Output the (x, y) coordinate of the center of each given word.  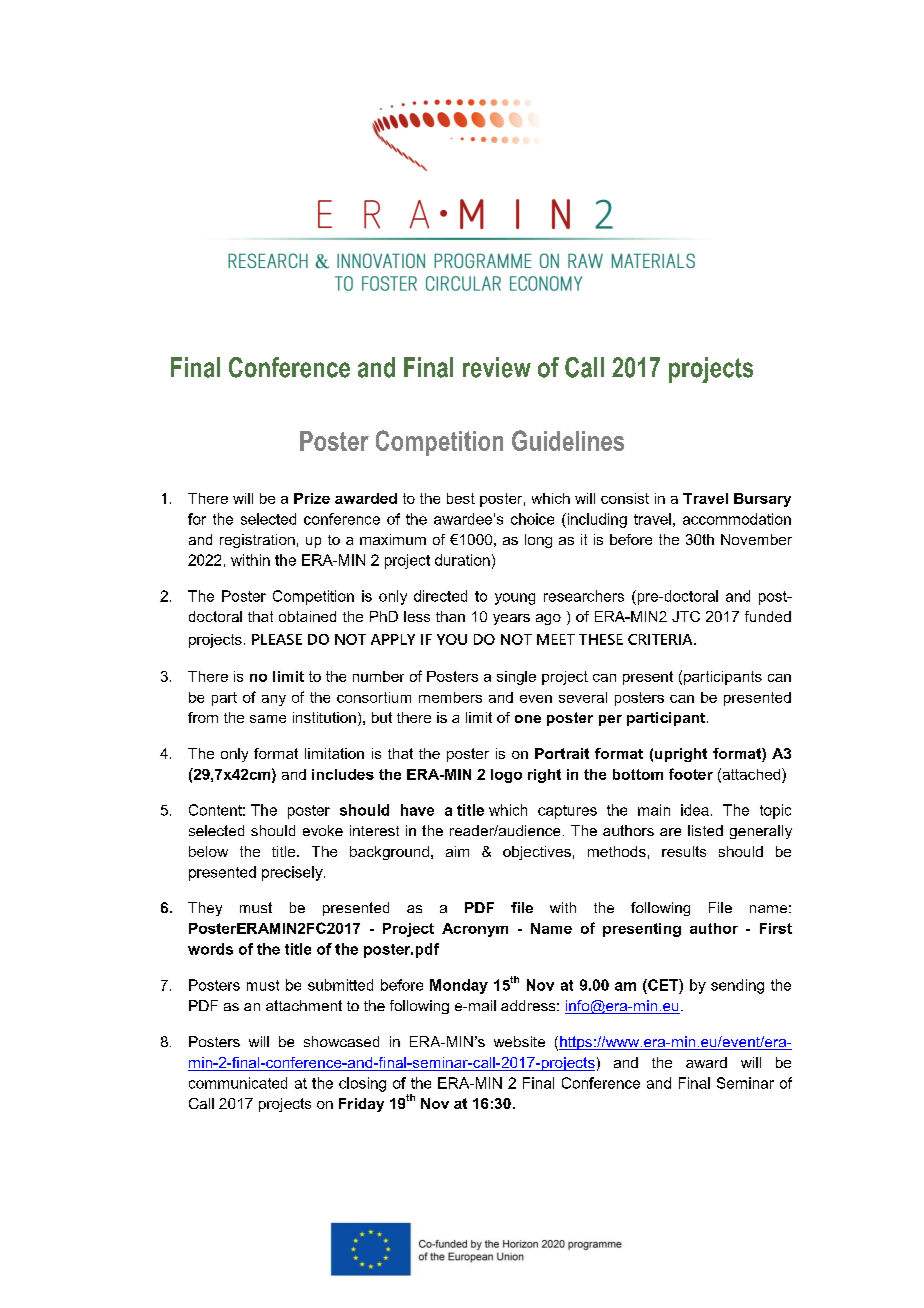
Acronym (475, 930)
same (268, 719)
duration (462, 560)
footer (691, 774)
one (528, 719)
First (776, 928)
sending (737, 986)
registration (257, 541)
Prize (312, 498)
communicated (238, 1083)
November (756, 539)
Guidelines (568, 440)
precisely (293, 873)
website (519, 1041)
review (497, 367)
